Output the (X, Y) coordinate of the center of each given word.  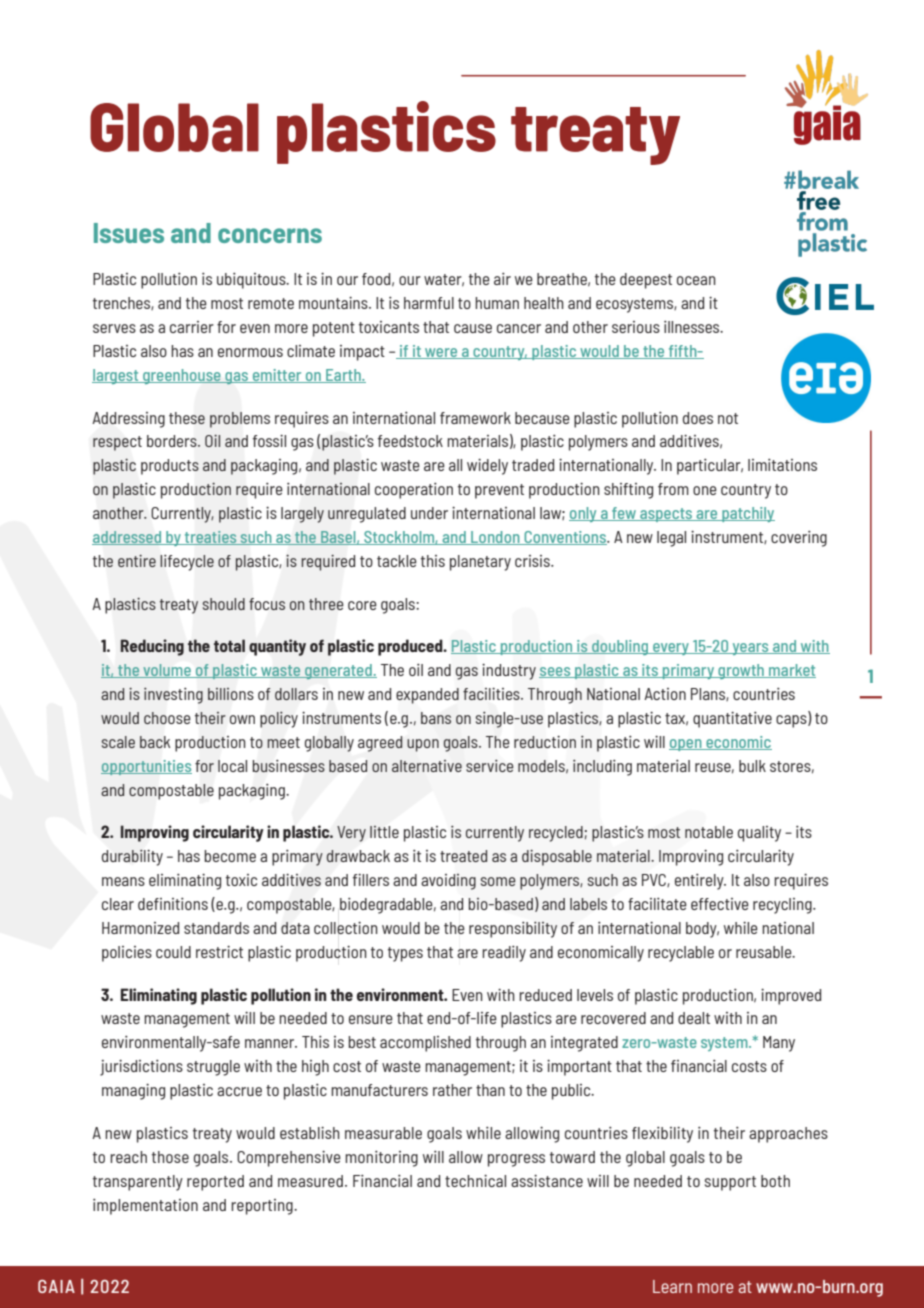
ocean (696, 280)
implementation (145, 1207)
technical (475, 1181)
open (686, 745)
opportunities (146, 767)
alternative (427, 766)
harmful (429, 303)
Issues (129, 233)
